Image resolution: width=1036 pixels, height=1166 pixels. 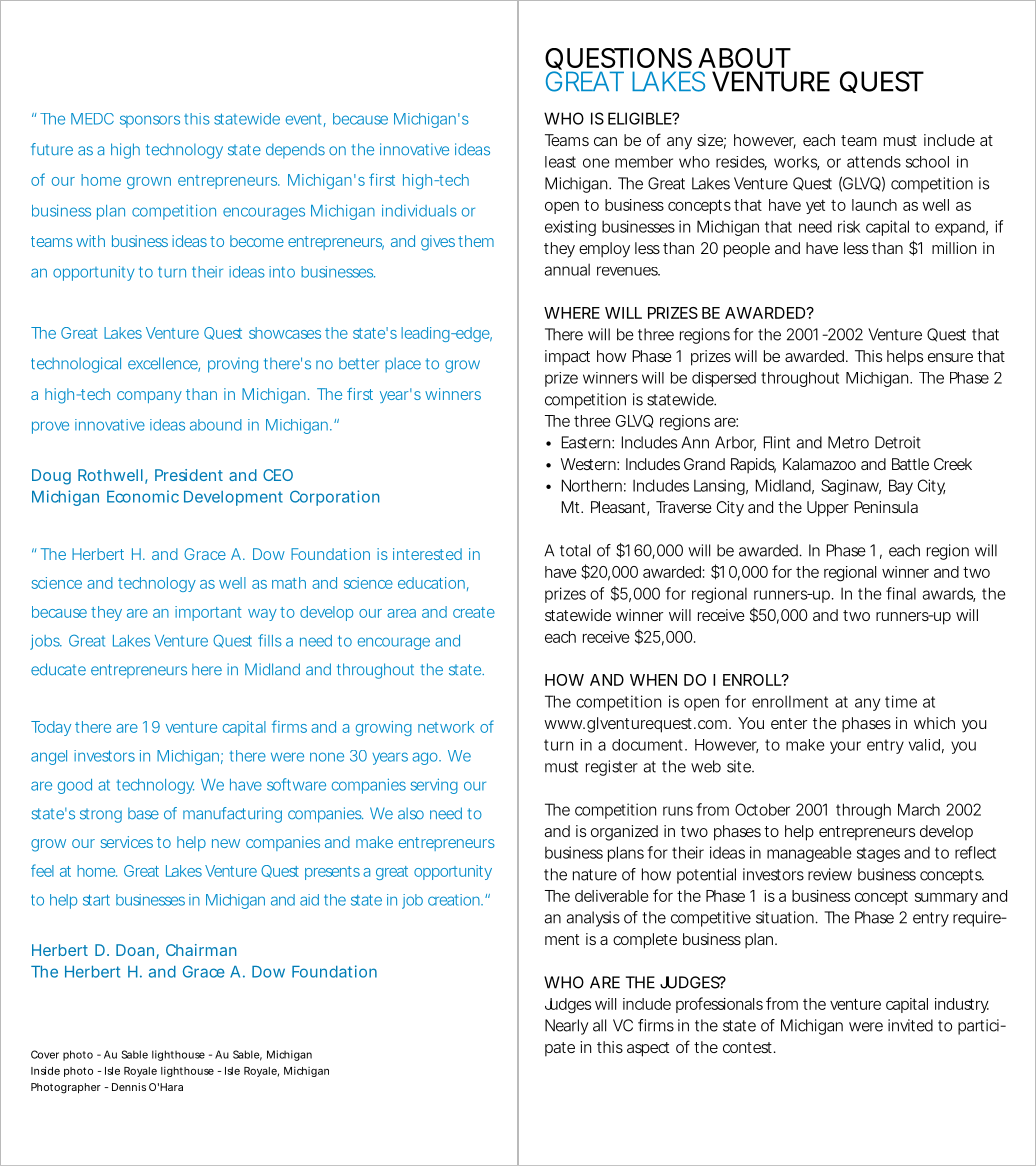 I want to click on can, so click(x=605, y=141).
